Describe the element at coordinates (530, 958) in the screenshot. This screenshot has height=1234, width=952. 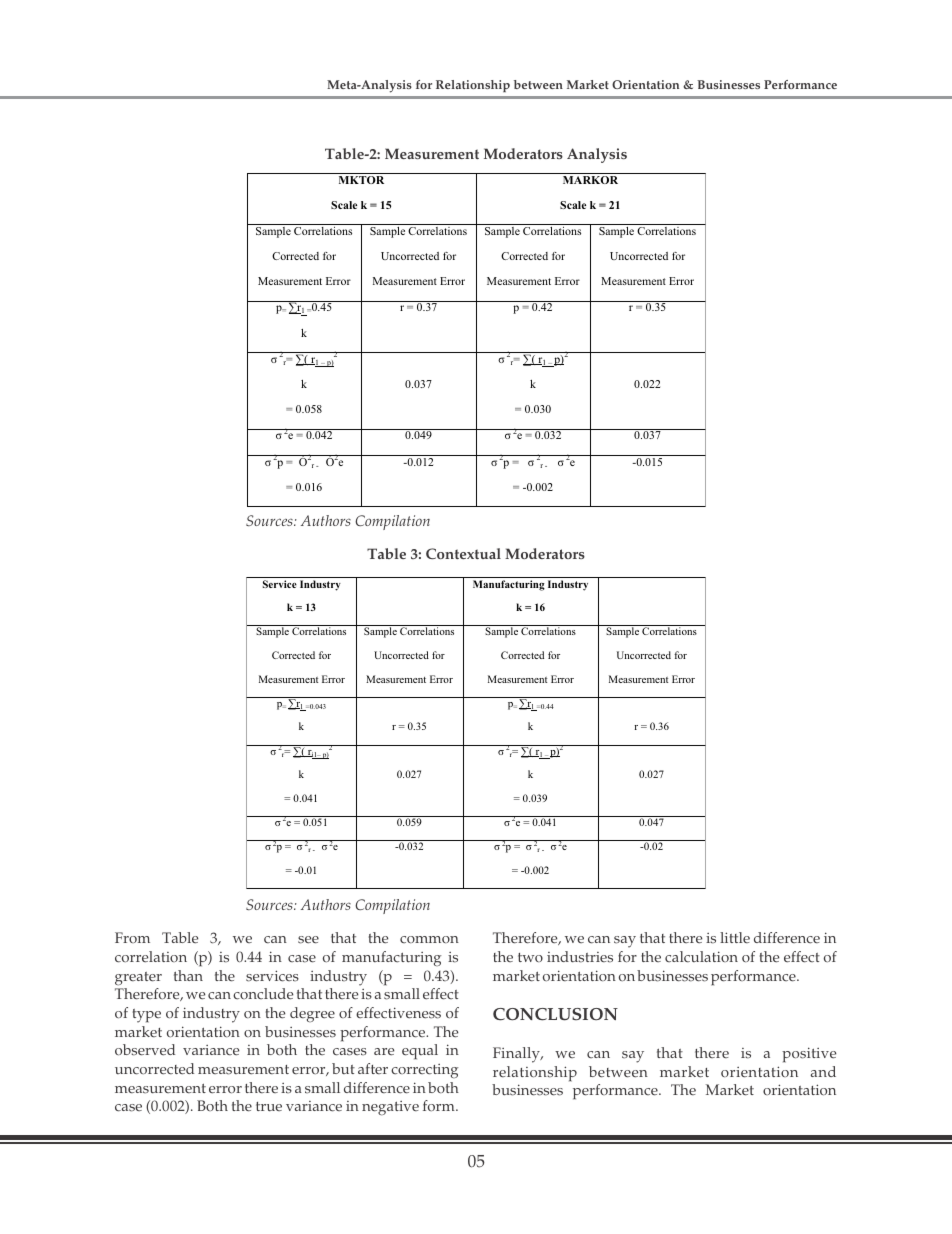
I see `two` at that location.
